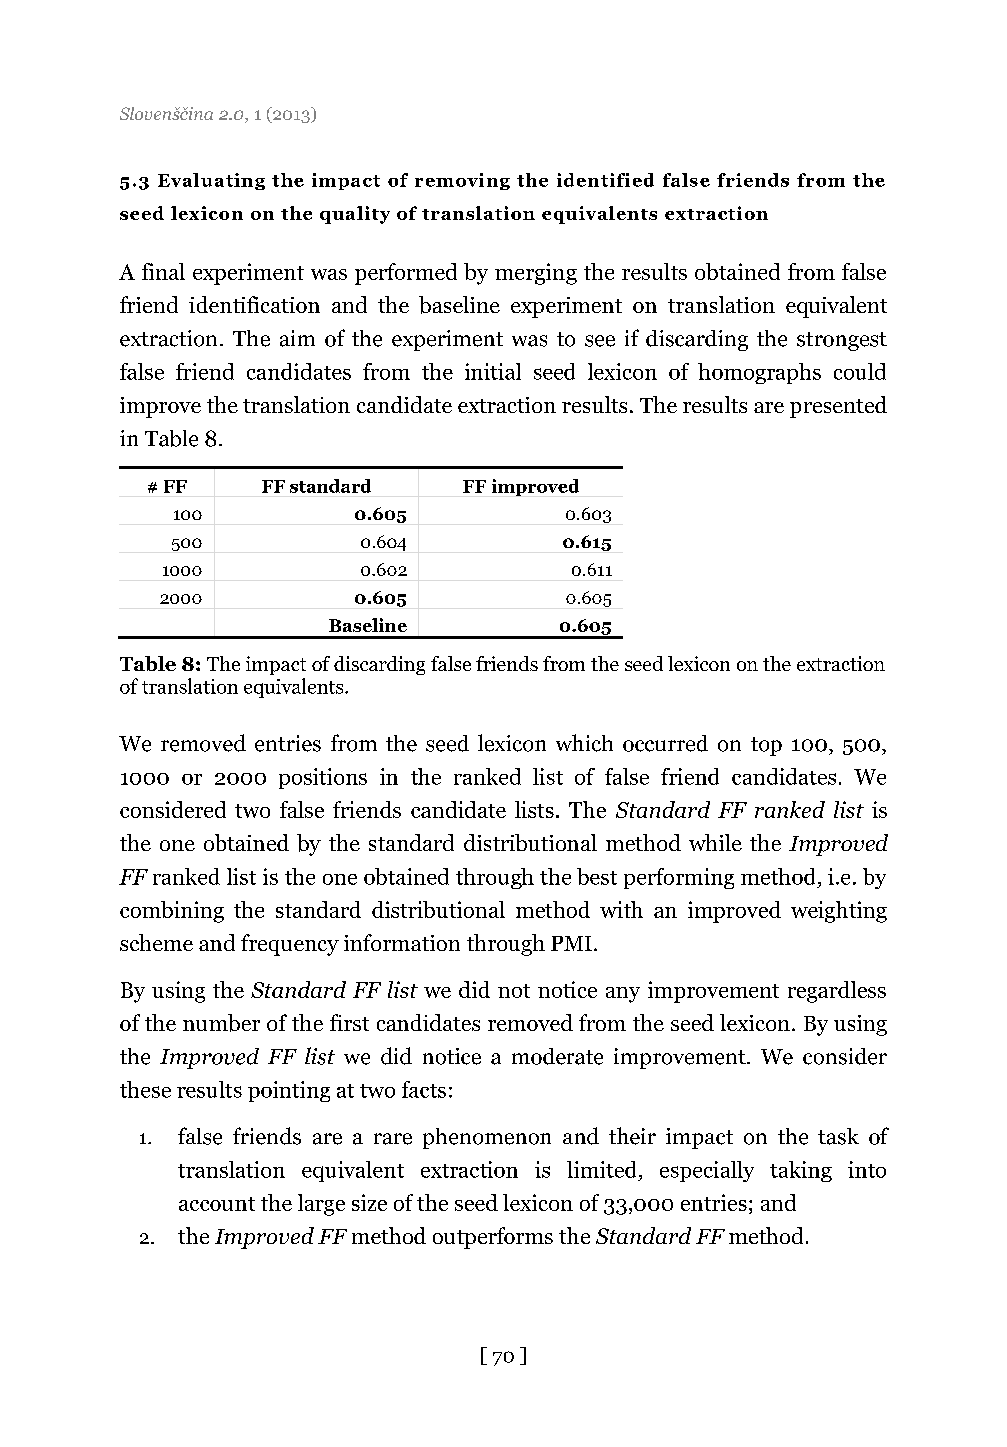 The height and width of the screenshot is (1447, 1007). What do you see at coordinates (597, 876) in the screenshot?
I see `best` at bounding box center [597, 876].
